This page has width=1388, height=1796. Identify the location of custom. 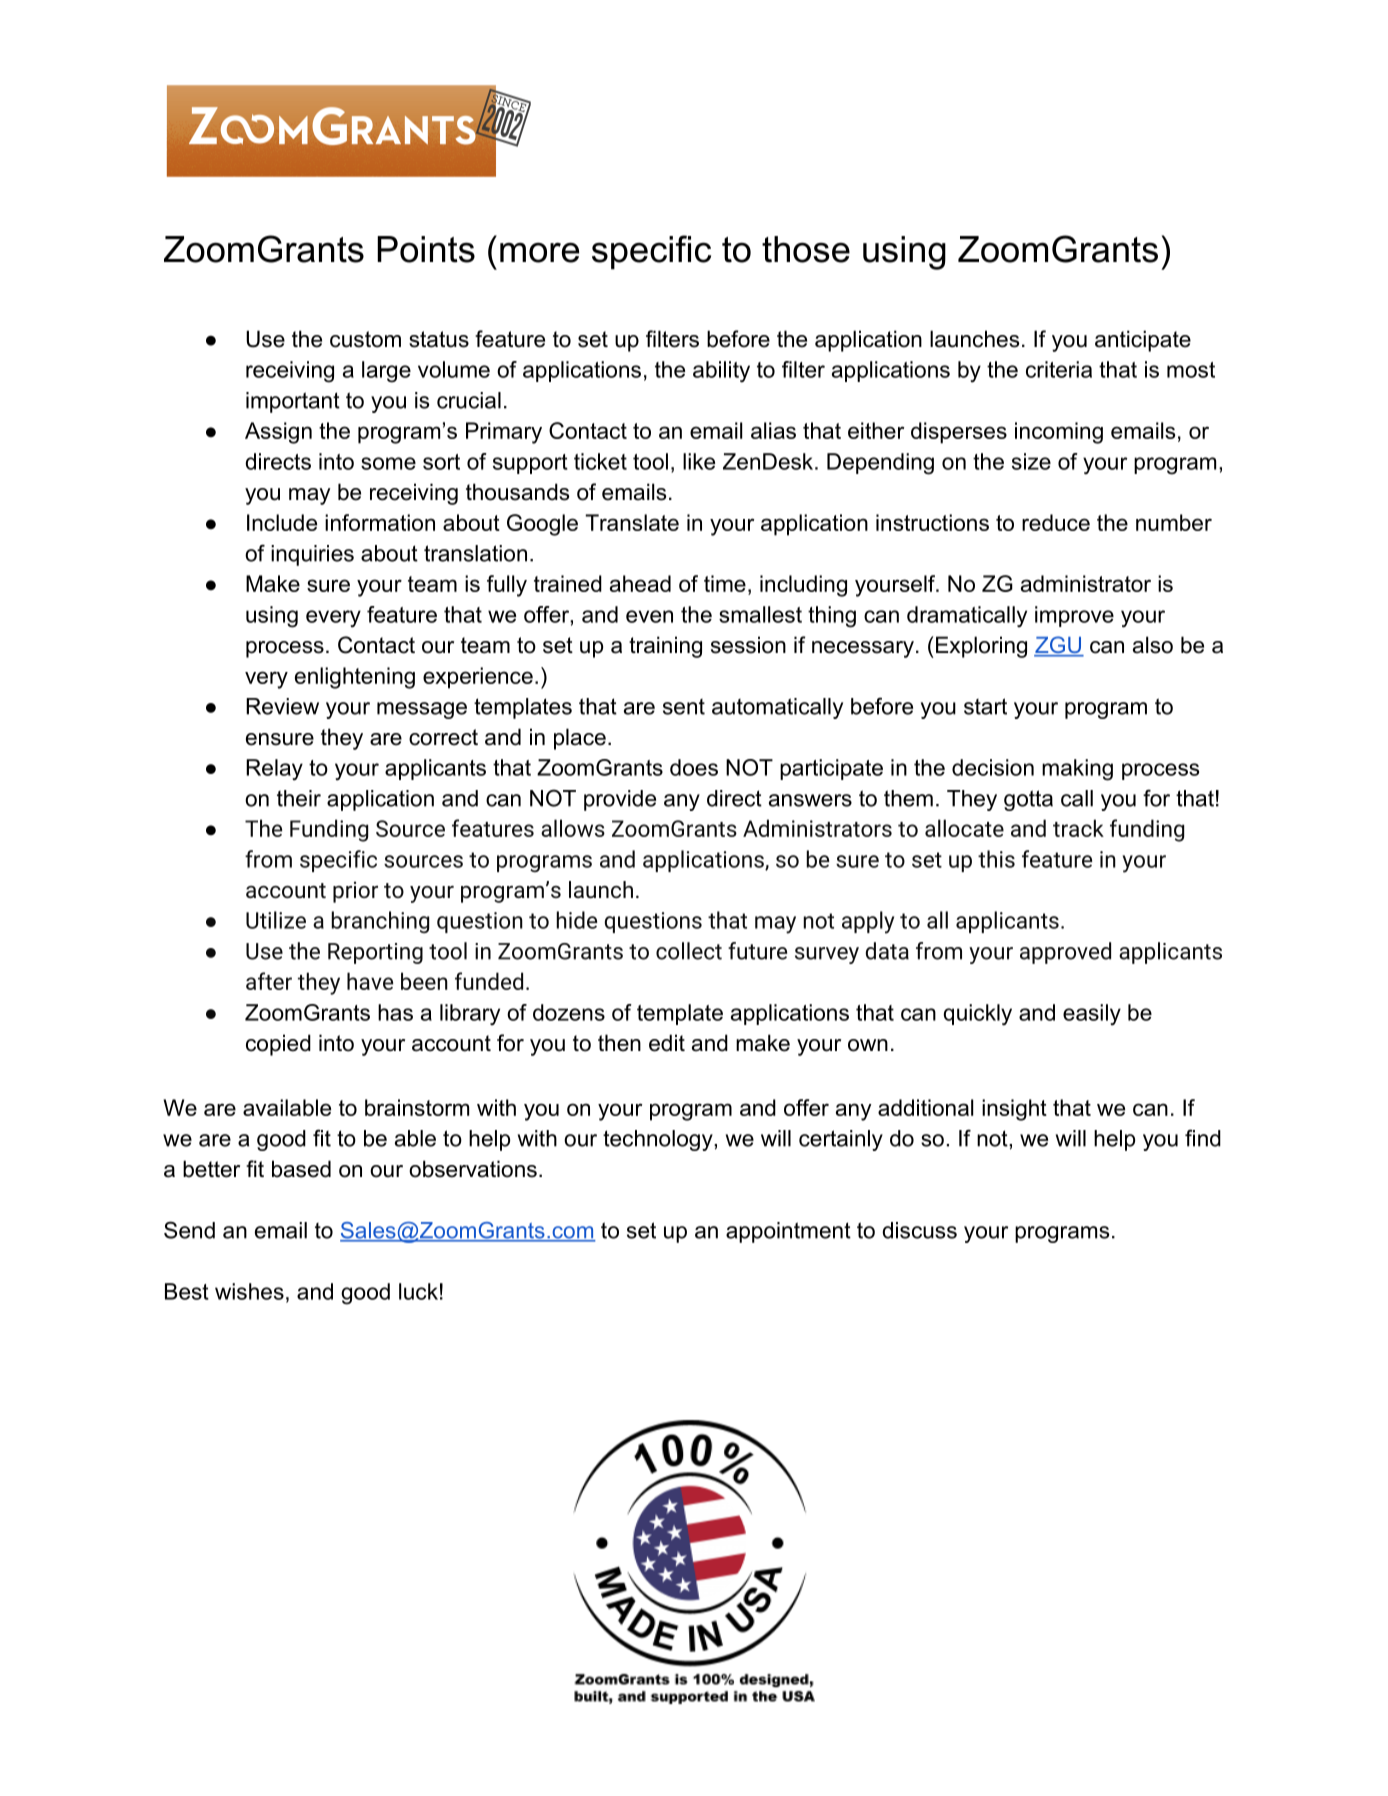
(365, 339).
